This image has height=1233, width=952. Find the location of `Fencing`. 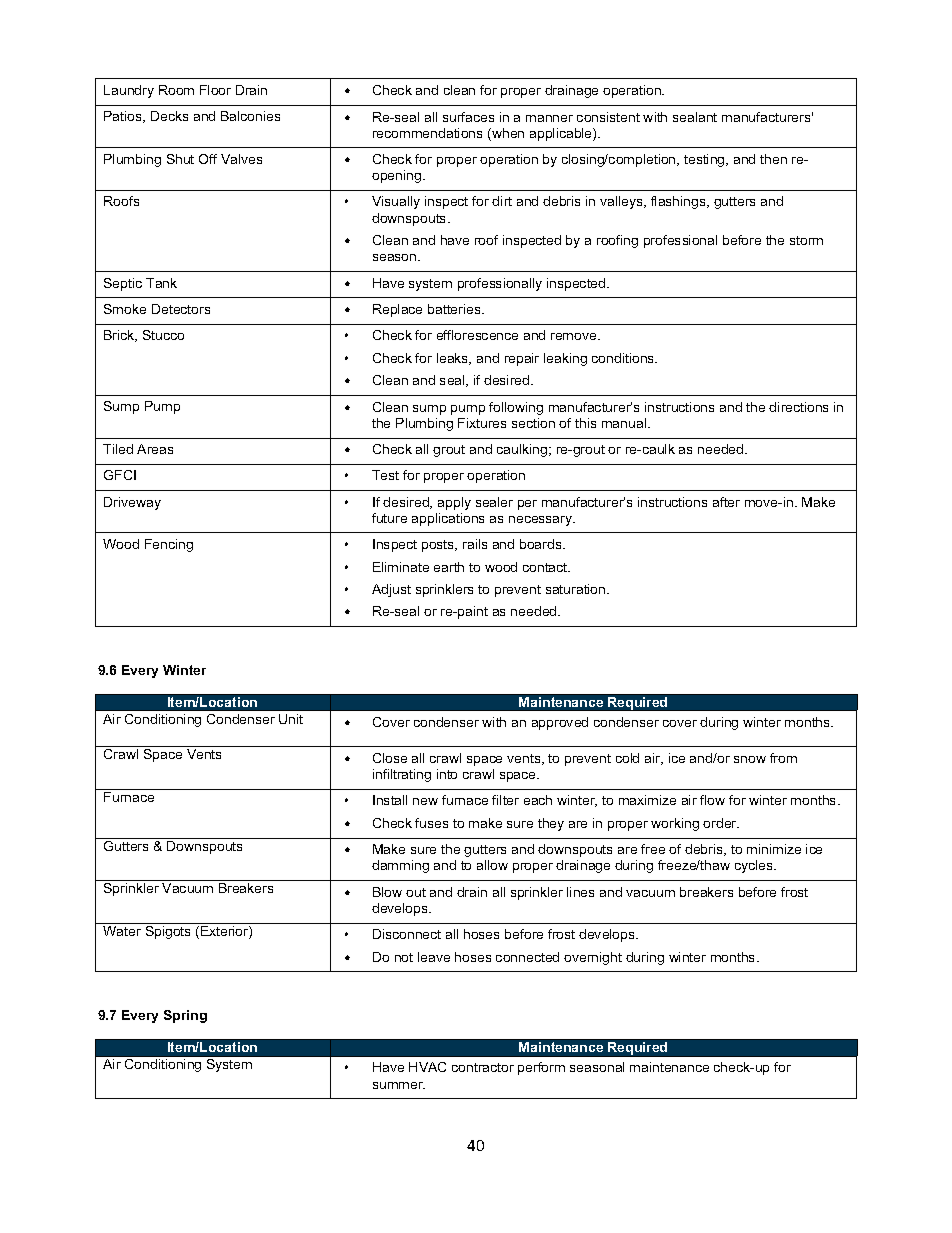

Fencing is located at coordinates (169, 545).
